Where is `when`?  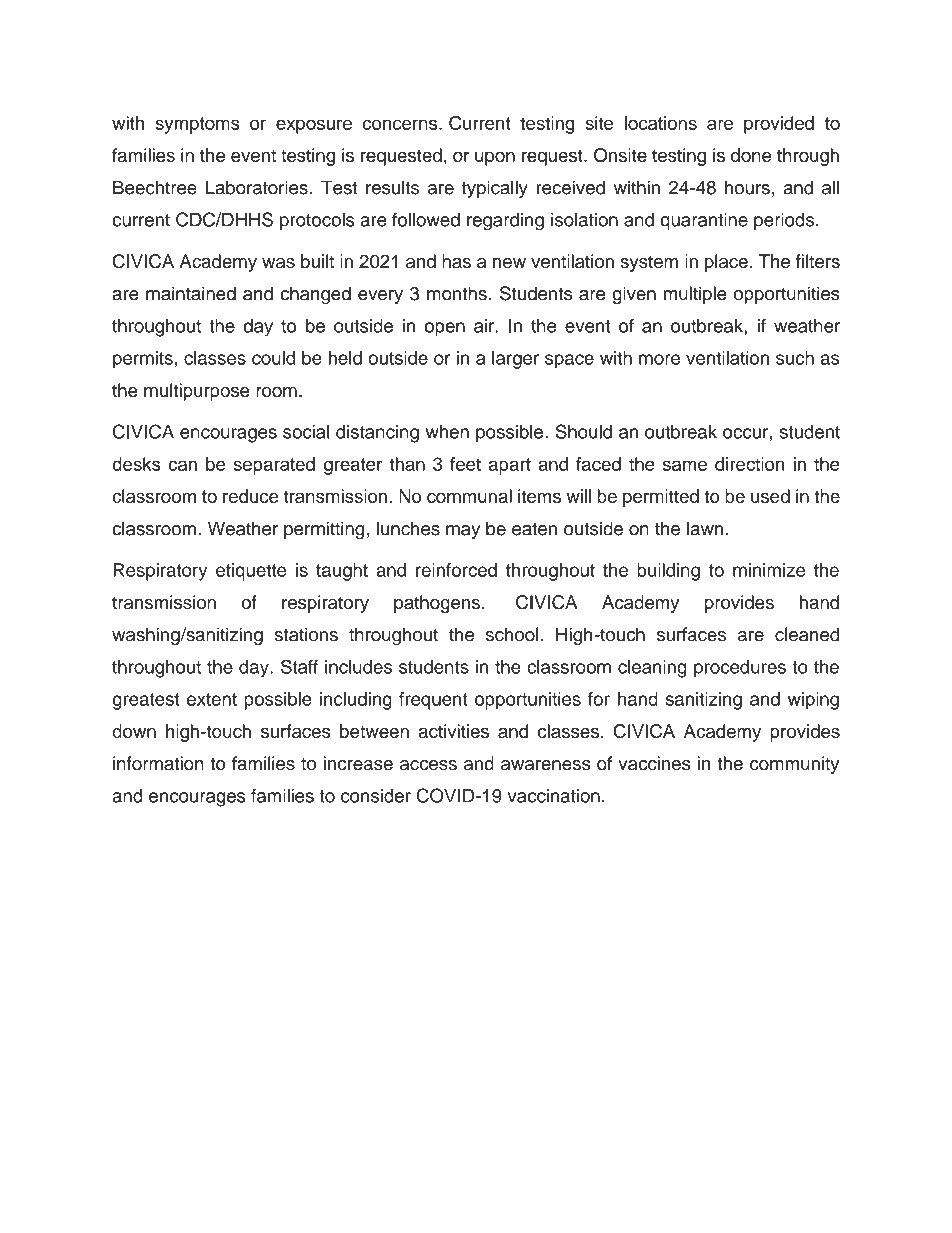
when is located at coordinates (447, 432).
